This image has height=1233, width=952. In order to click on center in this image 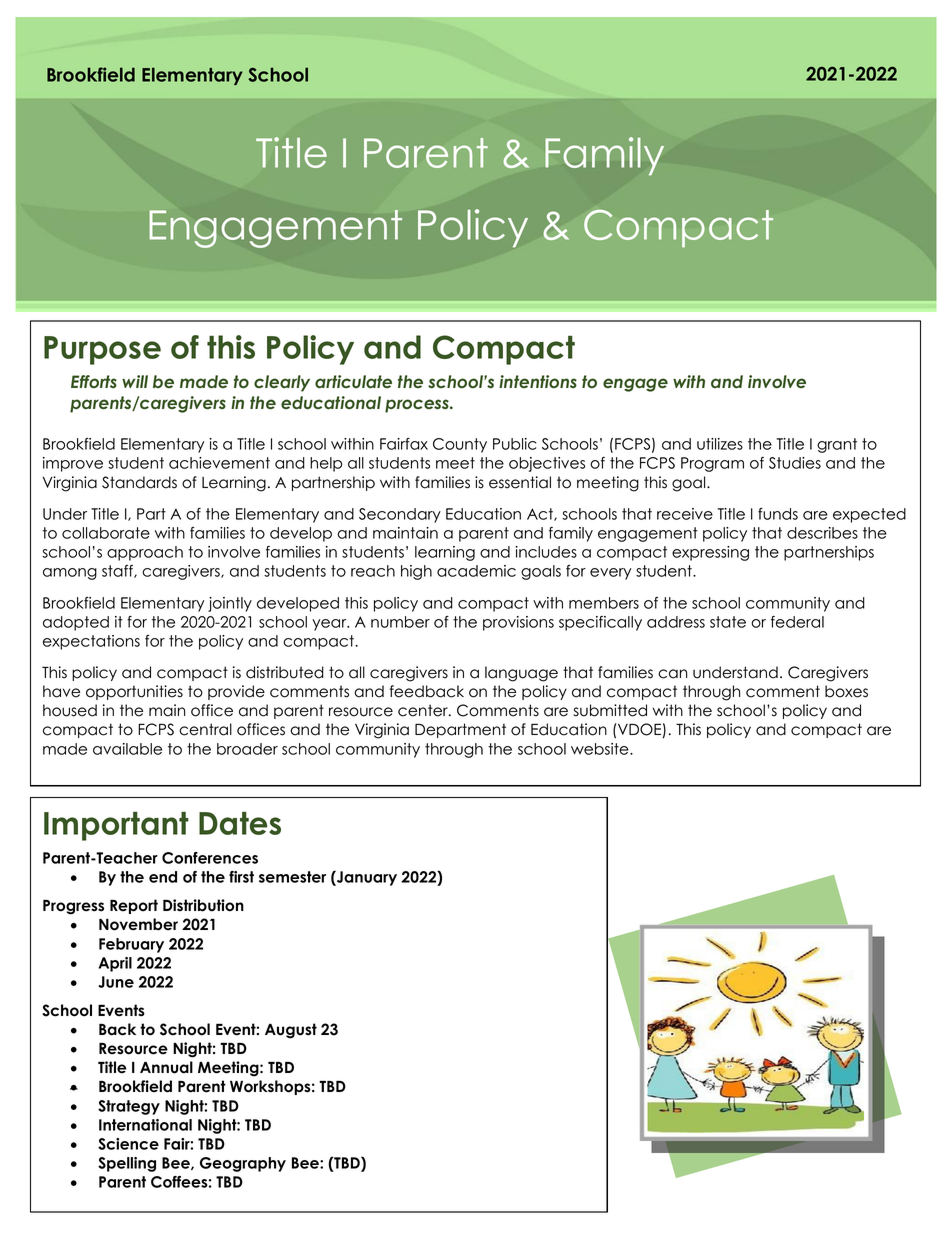, I will do `click(424, 710)`.
